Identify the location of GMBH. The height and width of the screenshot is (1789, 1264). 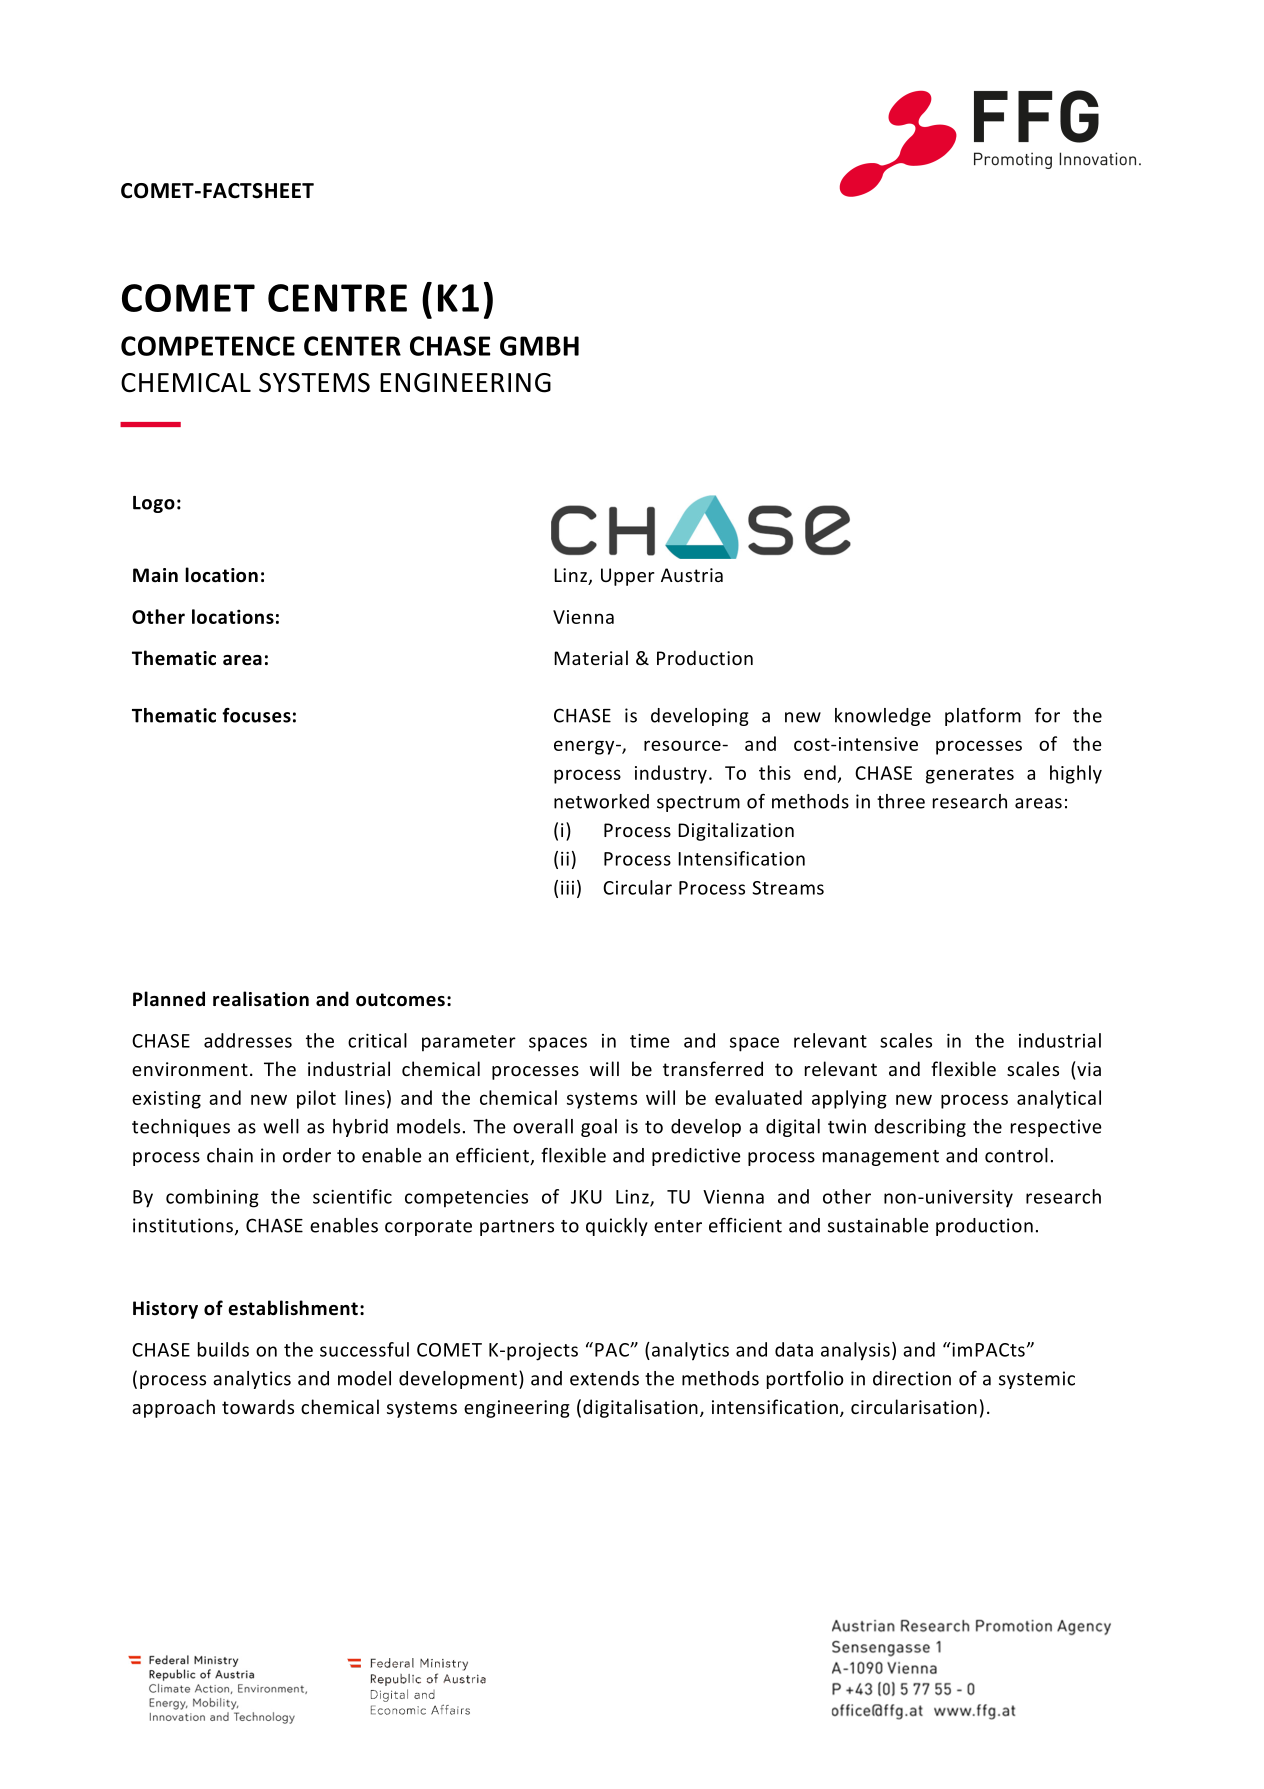
(539, 346).
